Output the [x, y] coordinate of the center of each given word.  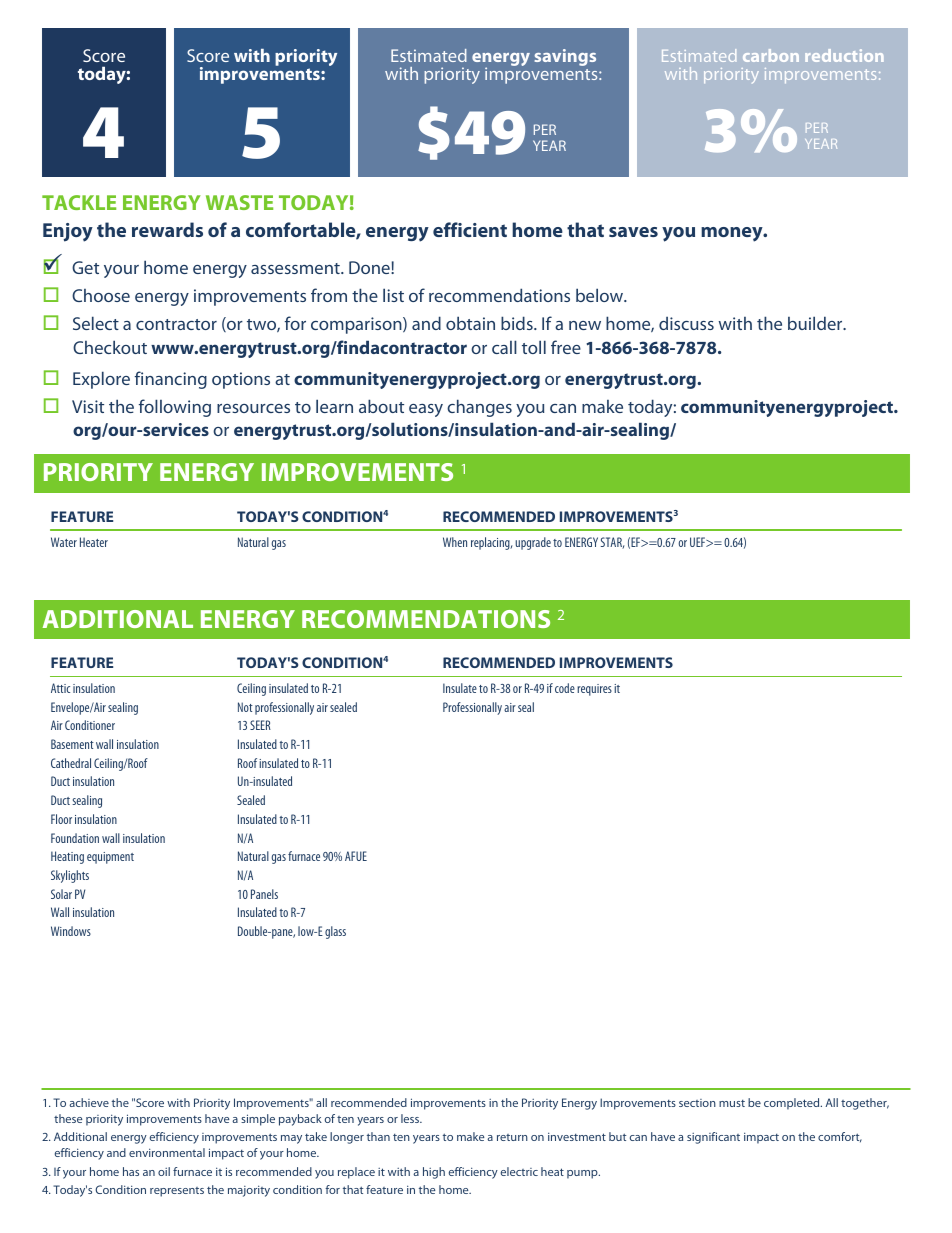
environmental [167, 1152]
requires [594, 690]
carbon [771, 55]
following [175, 408]
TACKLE [79, 202]
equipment [110, 858]
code [565, 688]
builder [816, 323]
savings [565, 57]
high [434, 1173]
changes [479, 408]
